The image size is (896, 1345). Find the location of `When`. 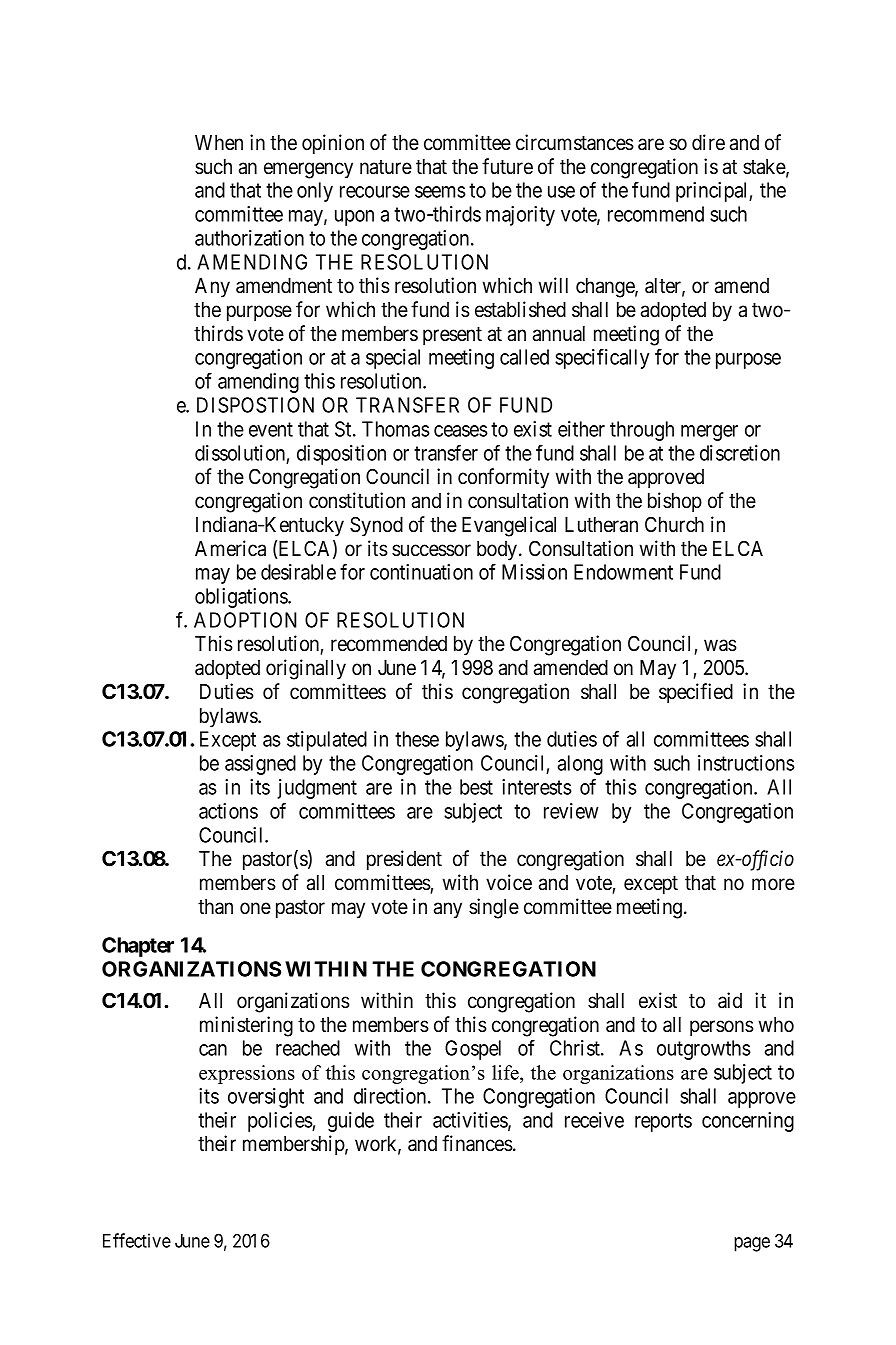

When is located at coordinates (219, 142).
